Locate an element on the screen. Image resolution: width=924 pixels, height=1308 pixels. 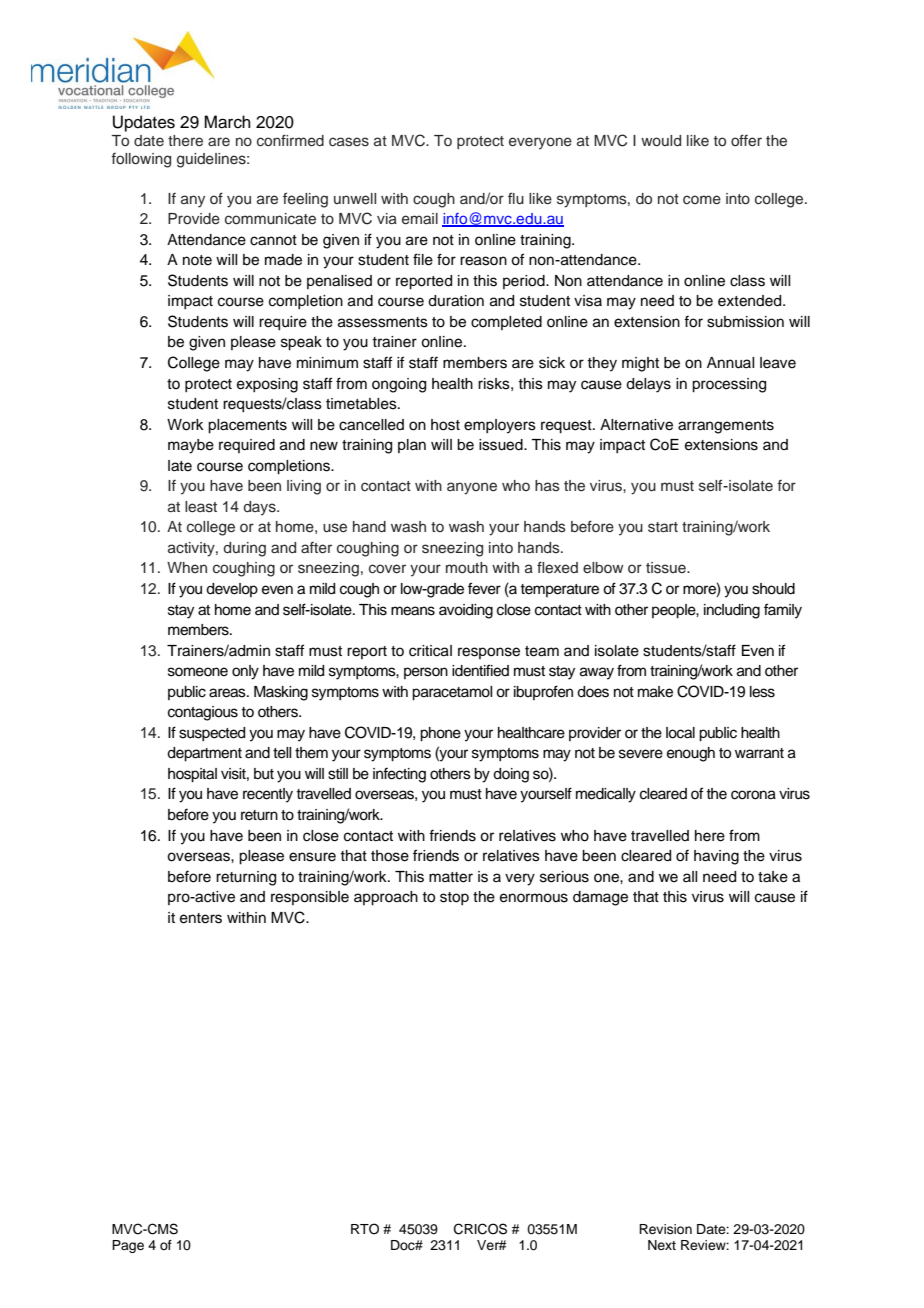
Page is located at coordinates (128, 1246).
